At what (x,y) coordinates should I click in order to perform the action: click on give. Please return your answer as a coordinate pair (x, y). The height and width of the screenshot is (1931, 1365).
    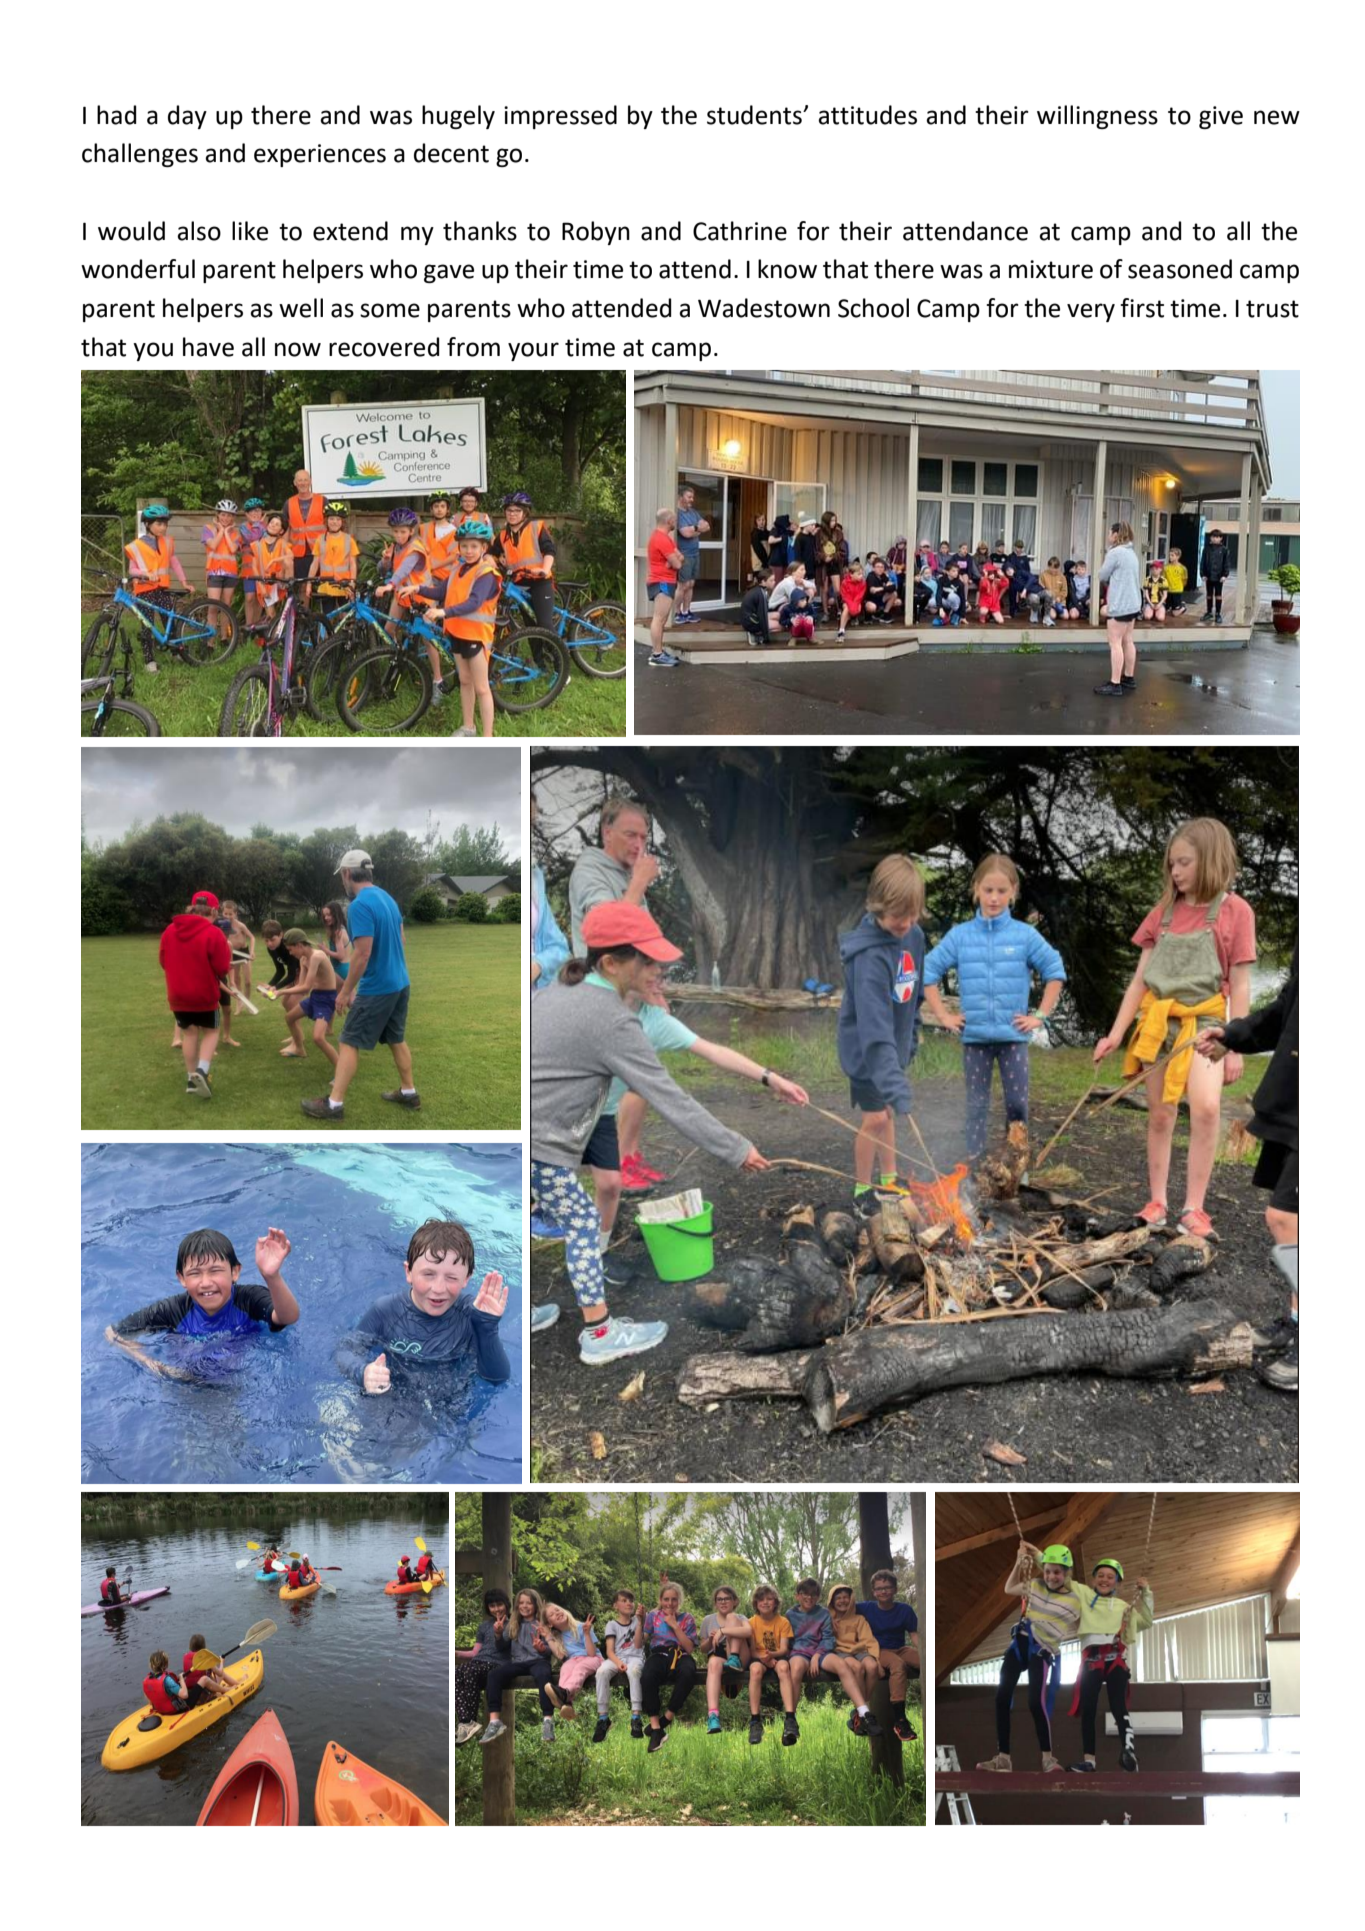
    Looking at the image, I should click on (1221, 117).
